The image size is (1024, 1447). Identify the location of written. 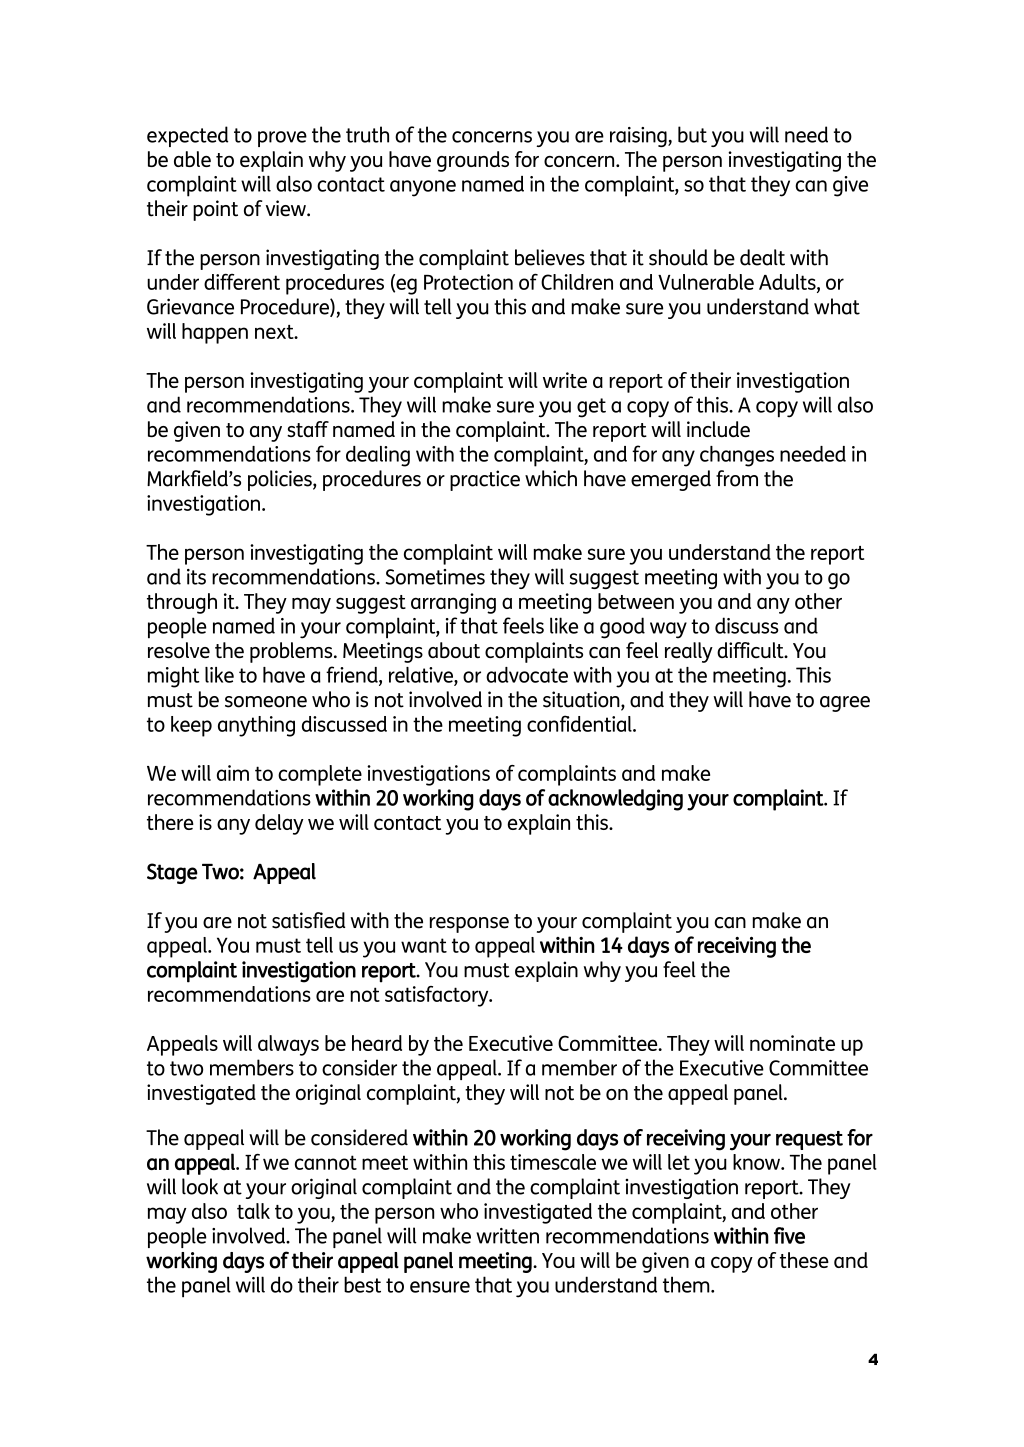
(507, 1236).
